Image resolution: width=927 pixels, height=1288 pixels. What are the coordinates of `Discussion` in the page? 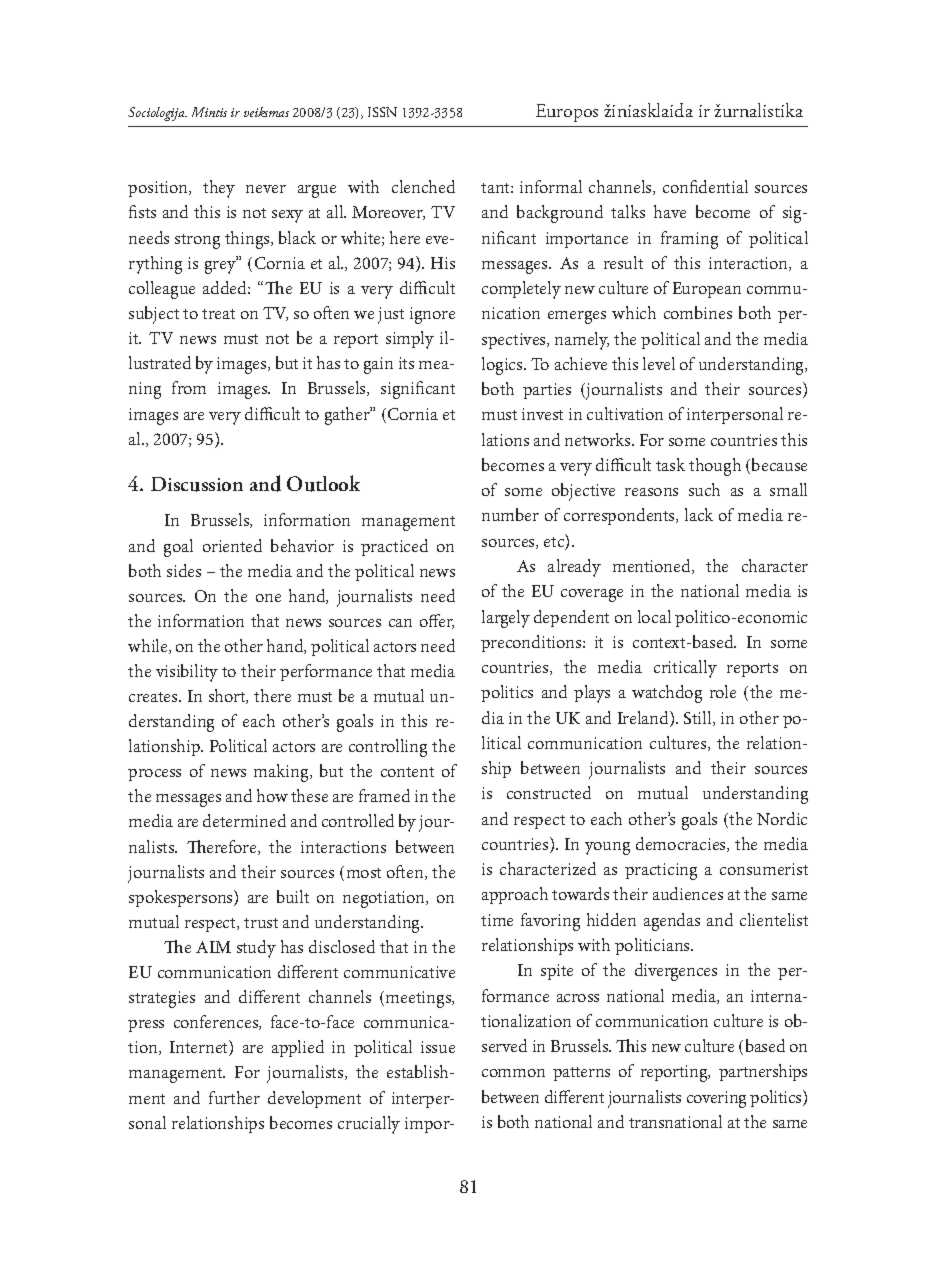 It's located at (197, 484).
